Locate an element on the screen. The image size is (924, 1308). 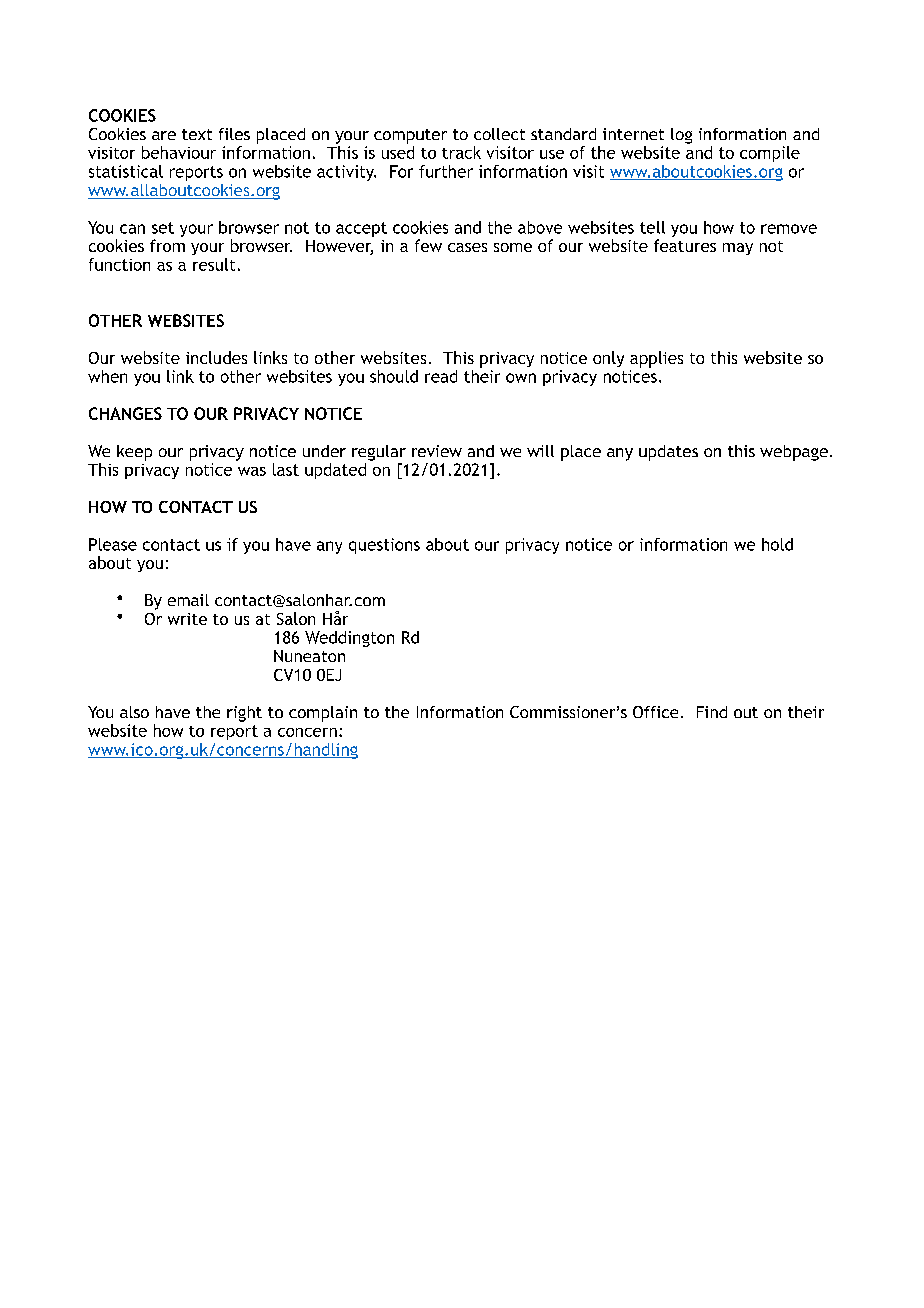
behaviour is located at coordinates (179, 152).
